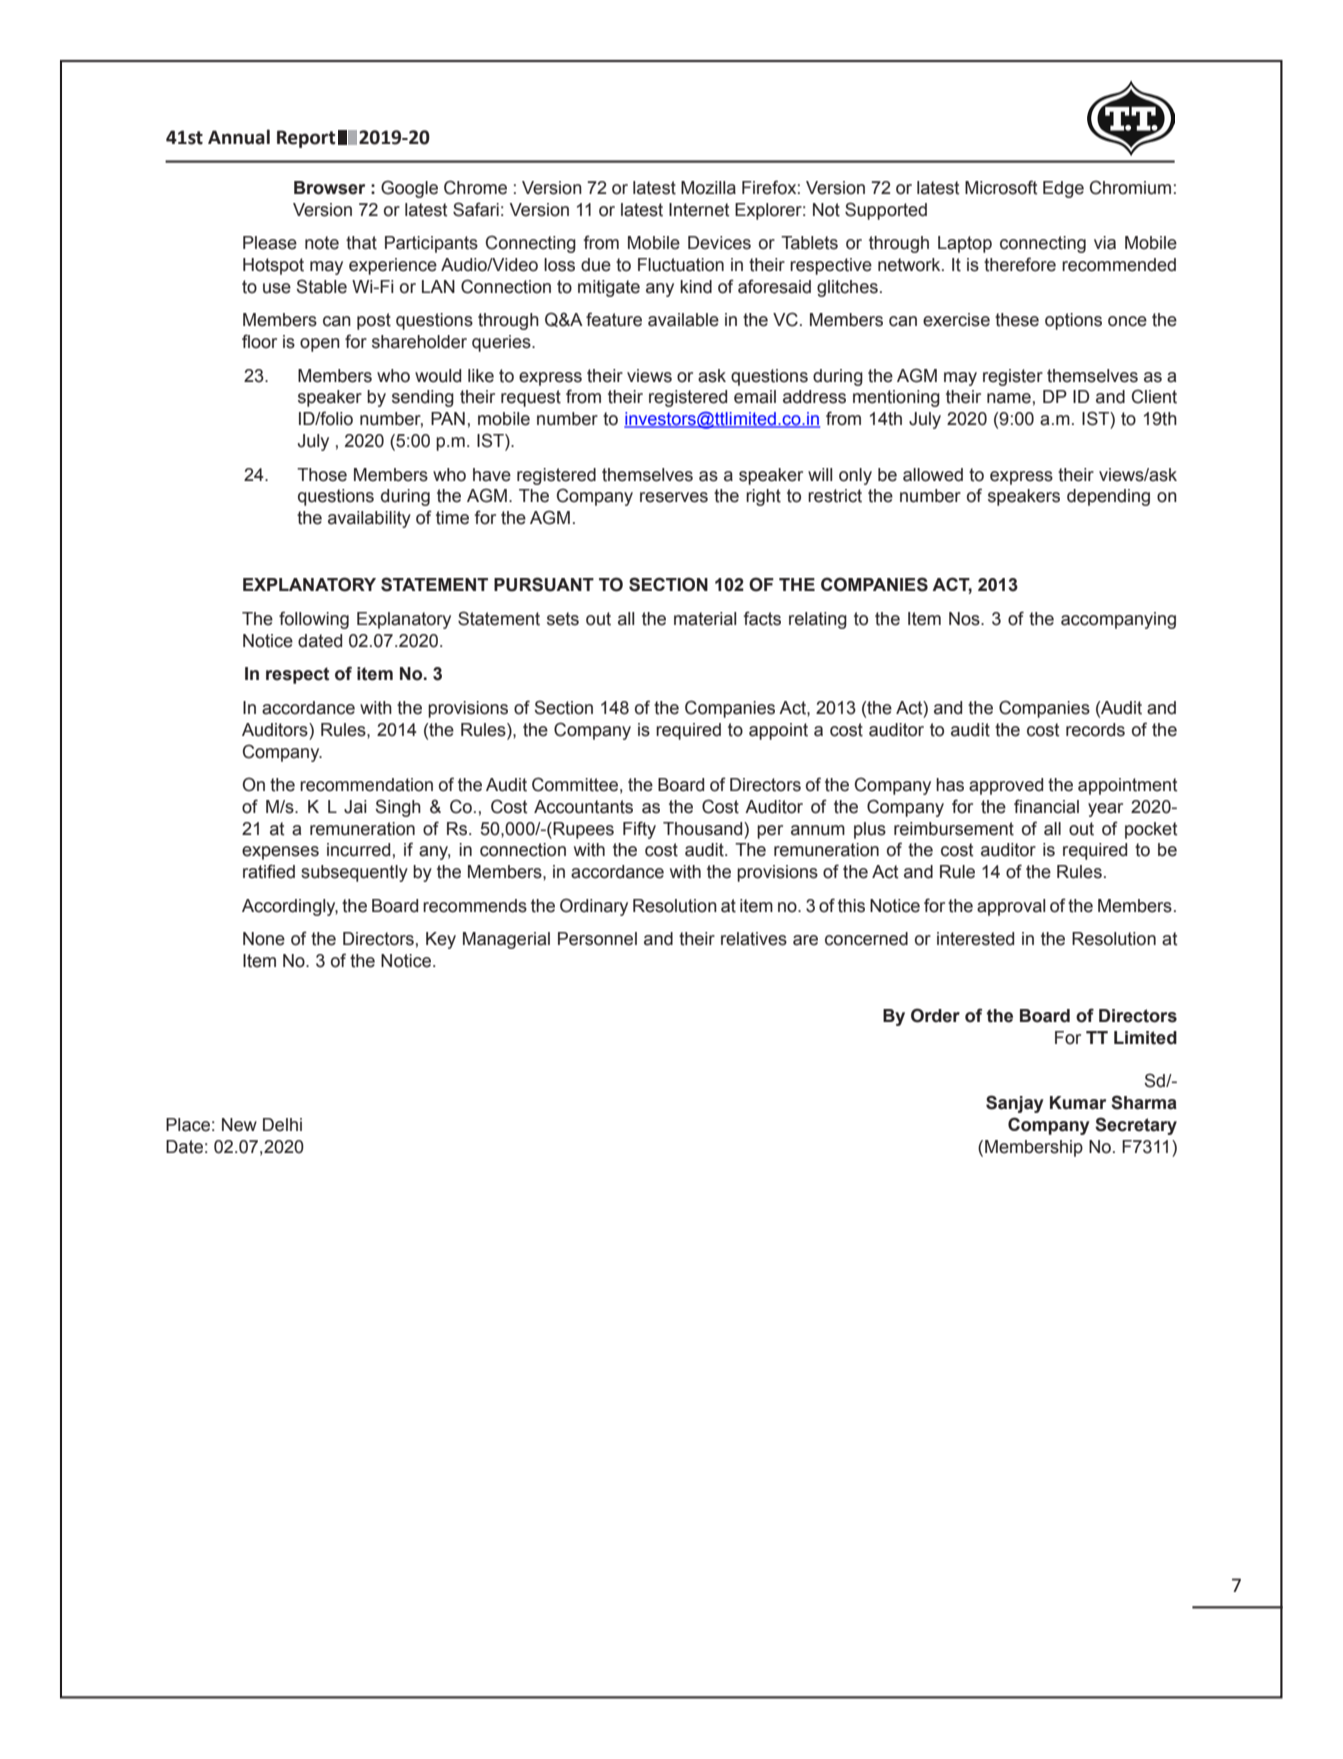 The width and height of the screenshot is (1343, 1759). Describe the element at coordinates (314, 620) in the screenshot. I see `following` at that location.
